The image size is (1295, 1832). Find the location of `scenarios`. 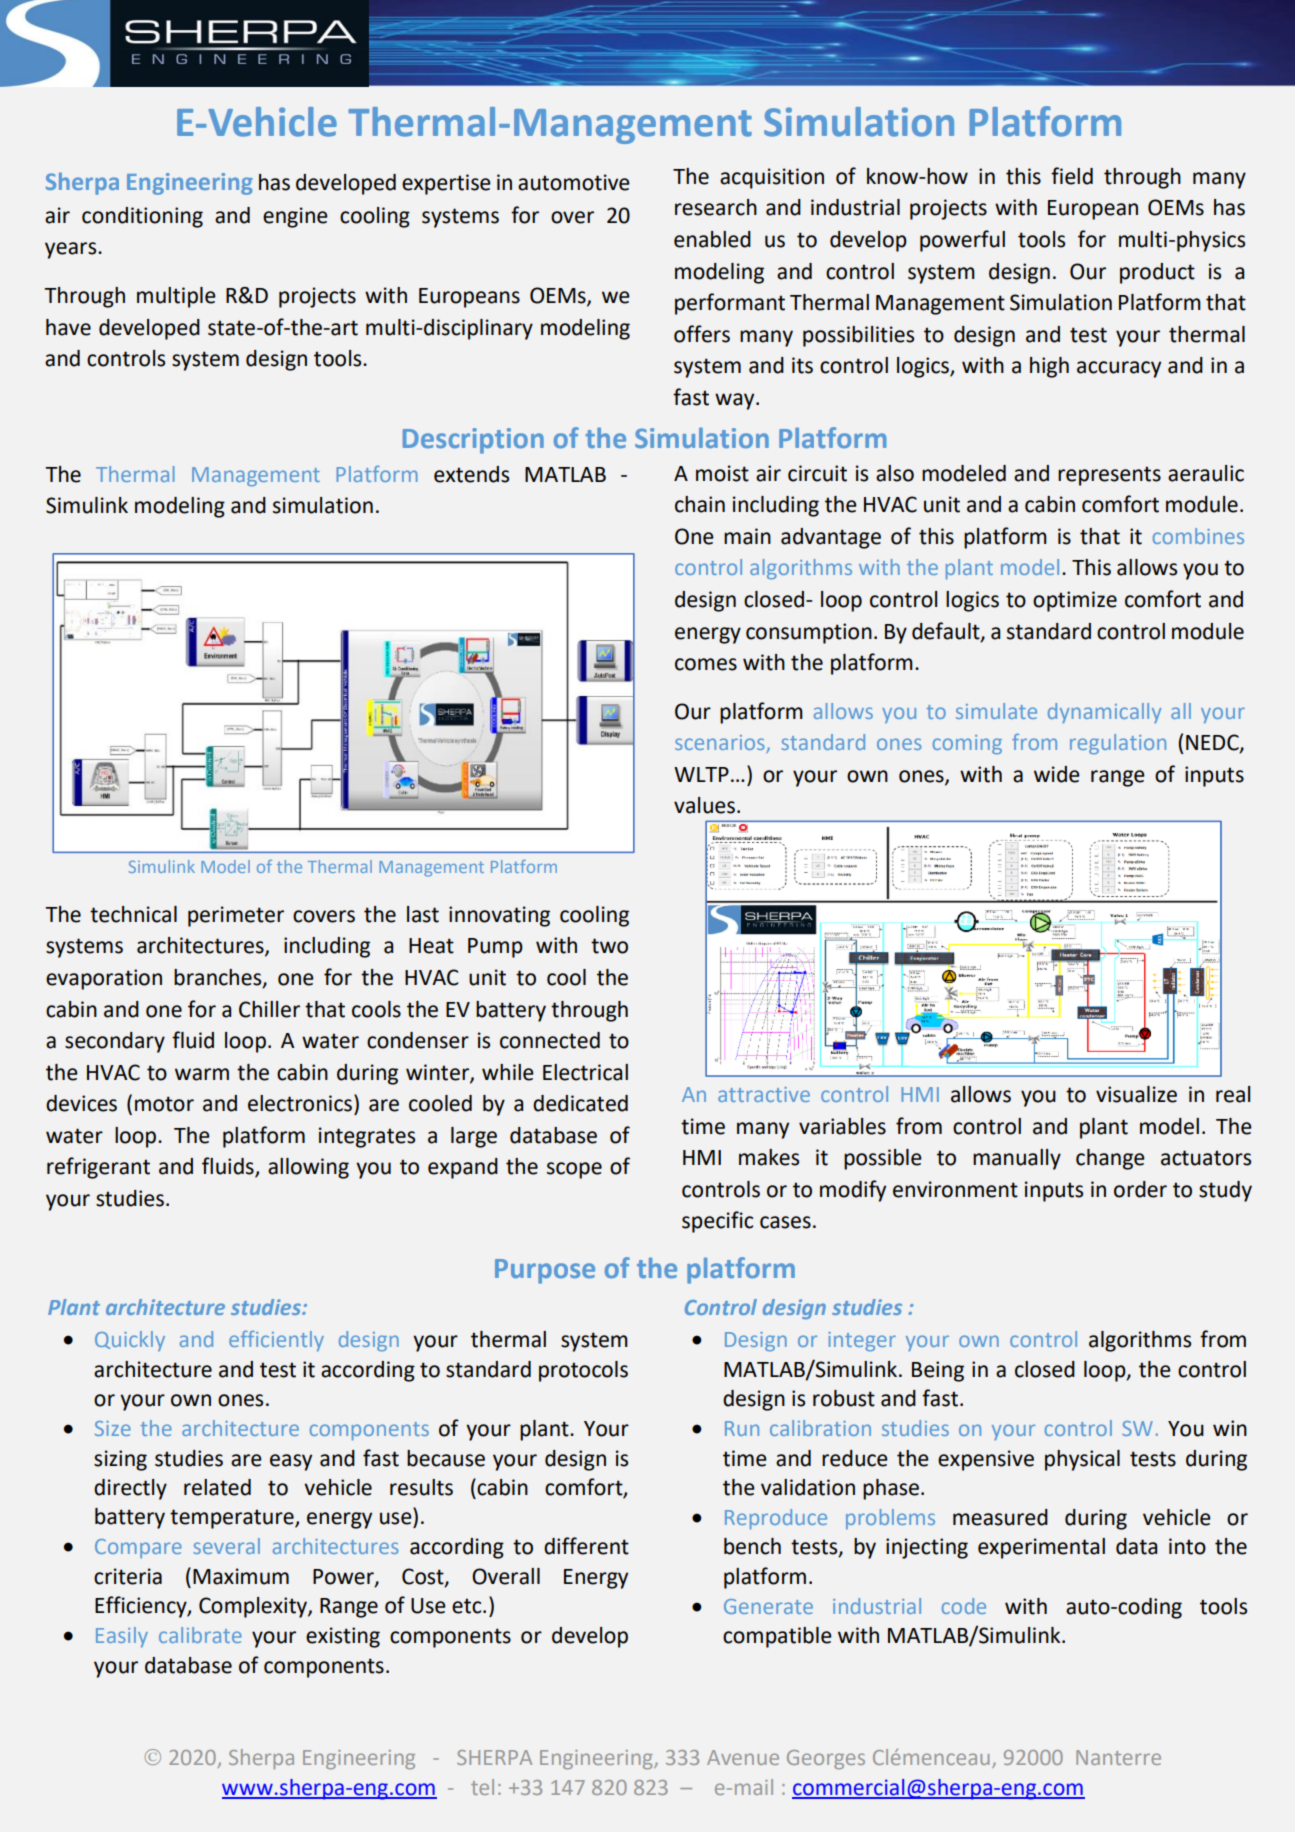

scenarios is located at coordinates (721, 744).
